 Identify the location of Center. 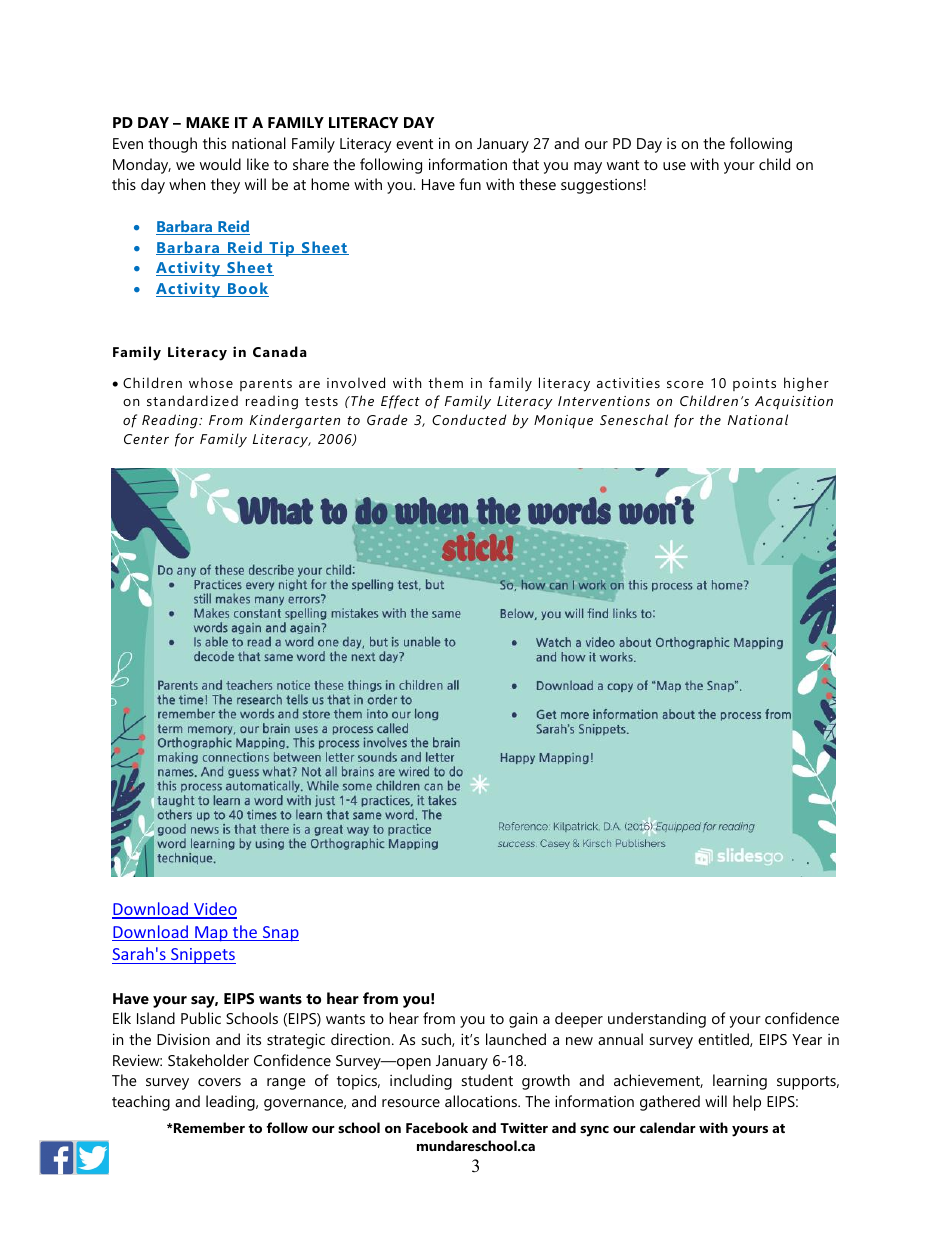
(146, 439).
